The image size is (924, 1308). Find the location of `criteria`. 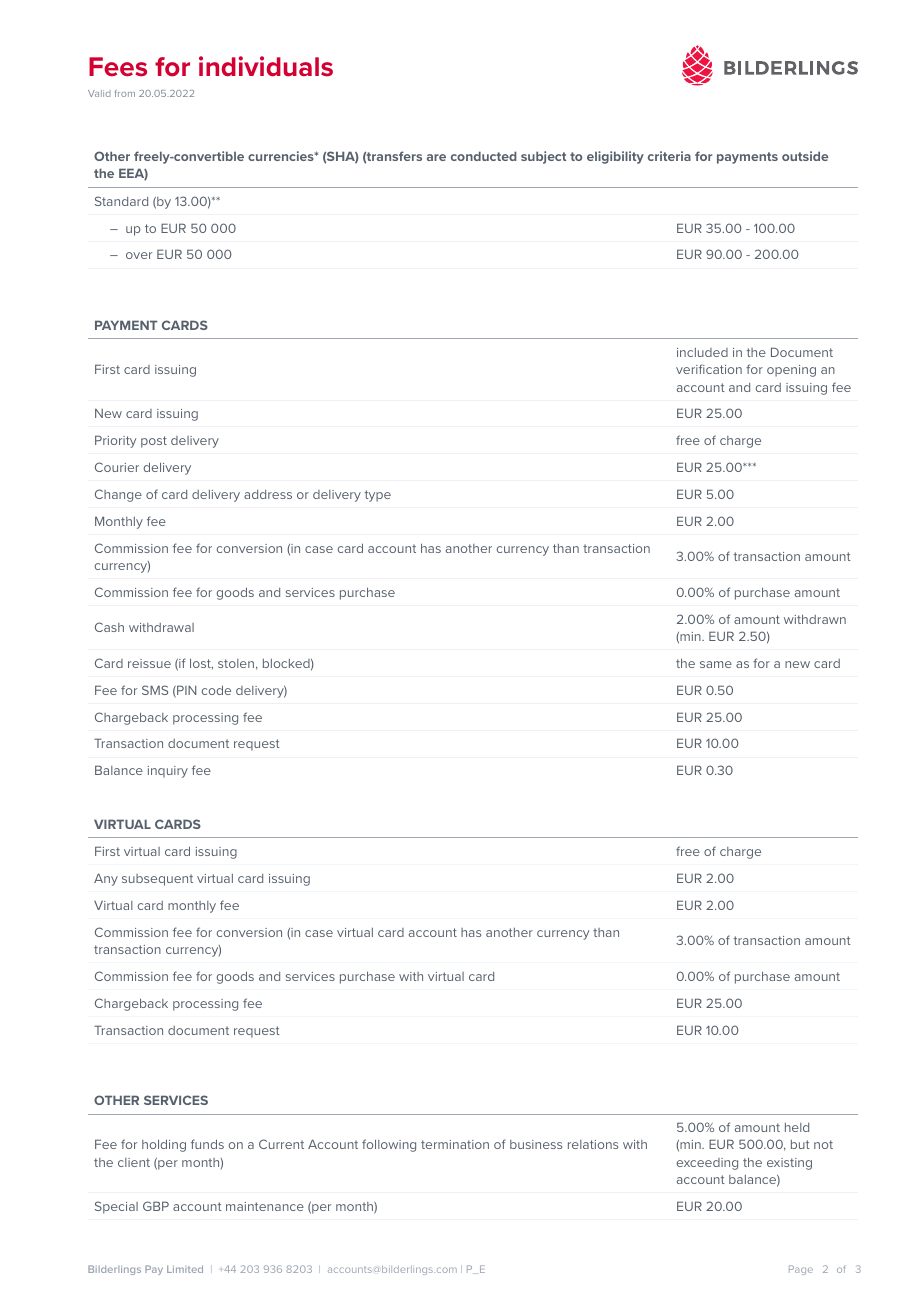

criteria is located at coordinates (669, 156).
